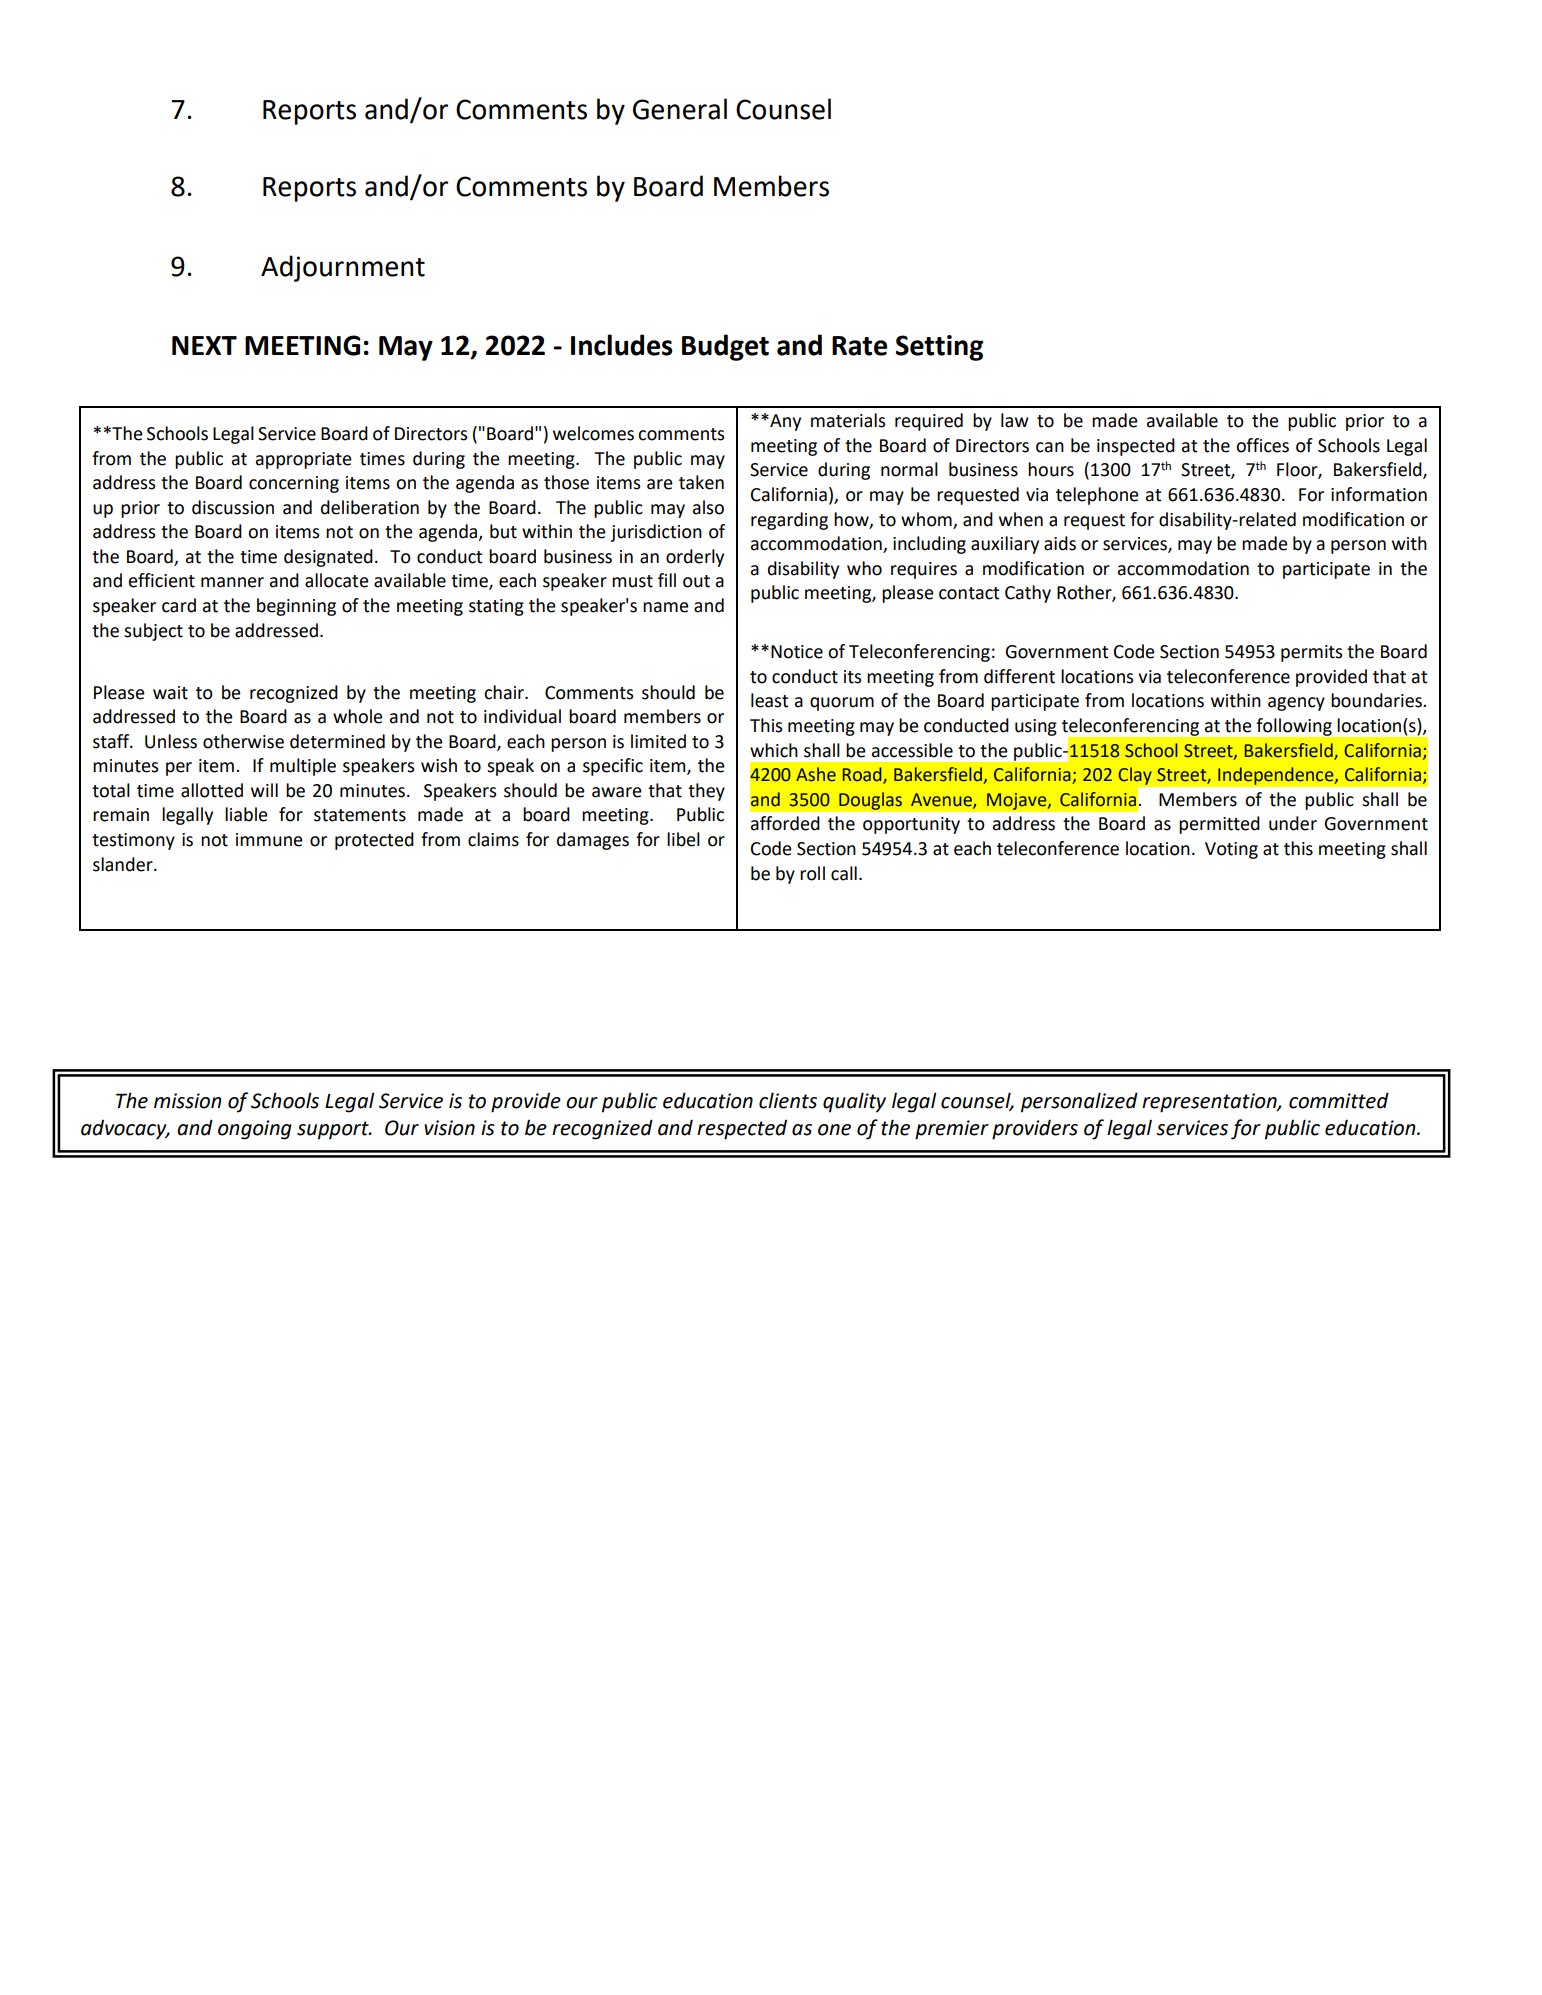 This screenshot has width=1542, height=1995. What do you see at coordinates (1339, 1100) in the screenshot?
I see `committed` at bounding box center [1339, 1100].
